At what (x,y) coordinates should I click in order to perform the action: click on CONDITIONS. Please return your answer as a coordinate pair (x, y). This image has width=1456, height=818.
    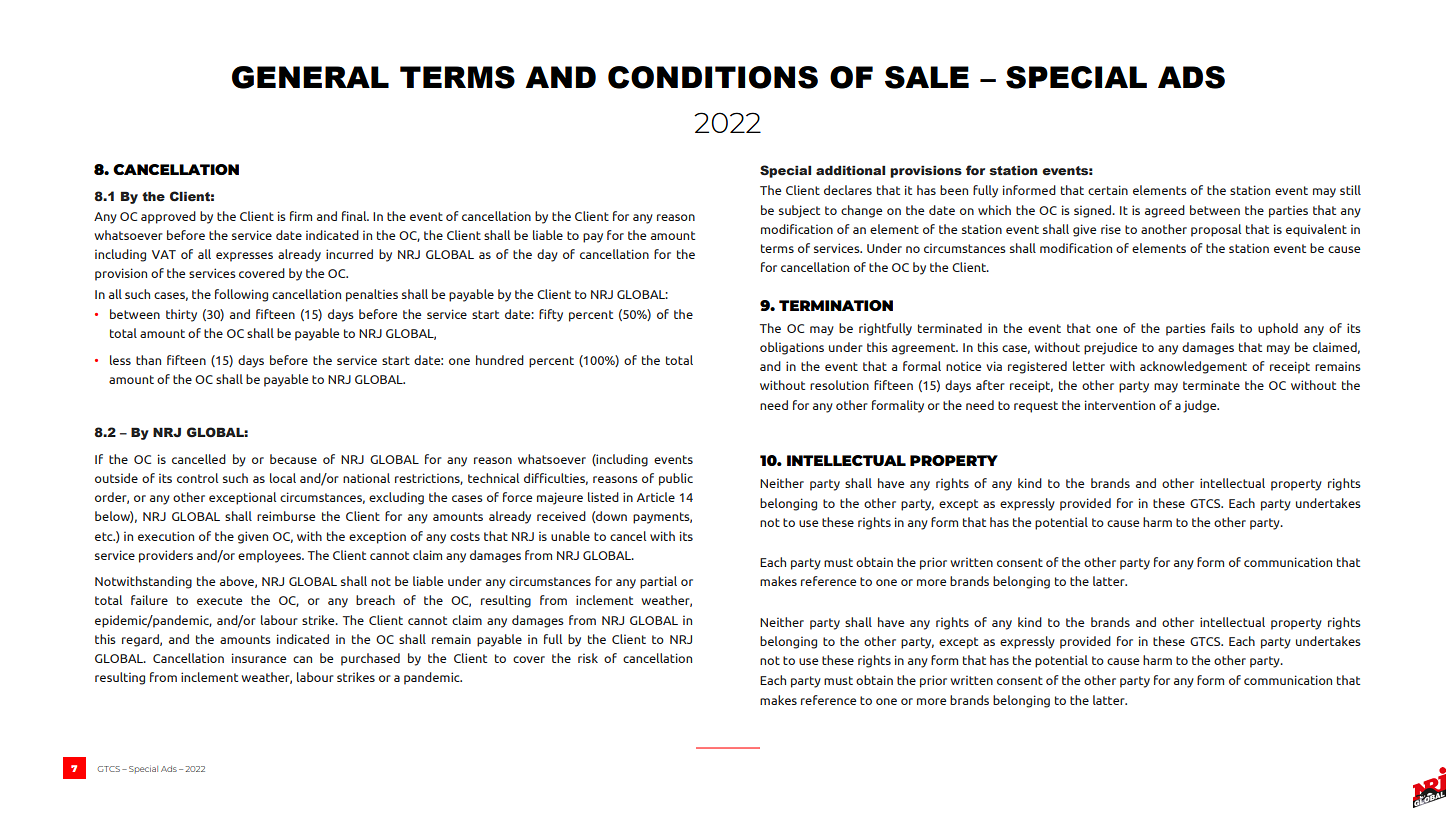
    Looking at the image, I should click on (713, 77).
